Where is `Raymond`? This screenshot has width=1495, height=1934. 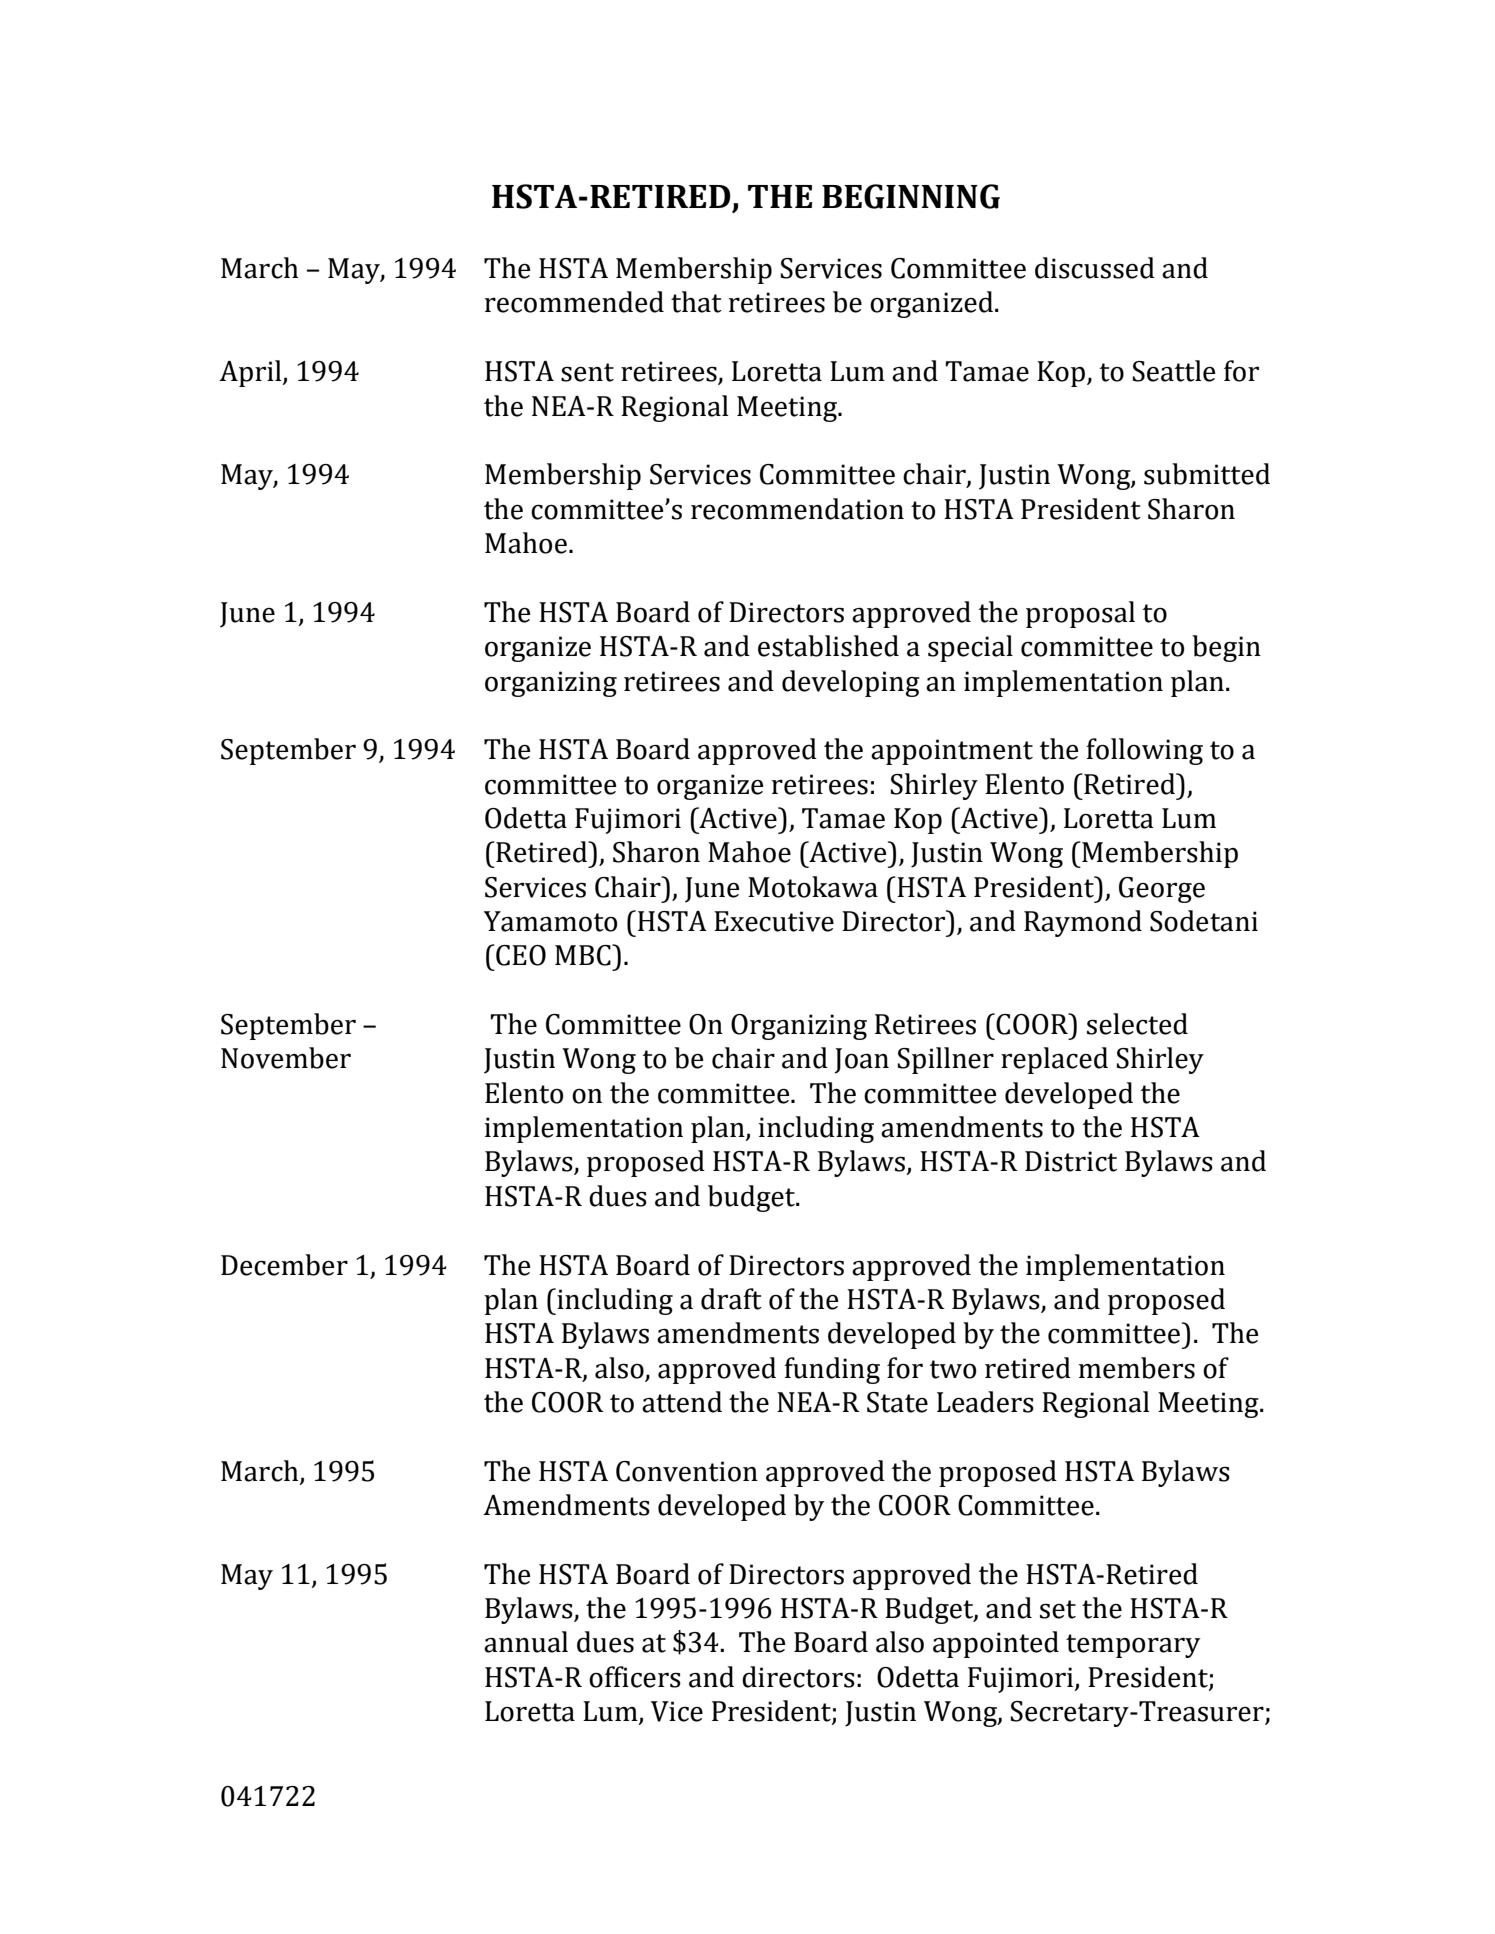
Raymond is located at coordinates (1083, 923).
